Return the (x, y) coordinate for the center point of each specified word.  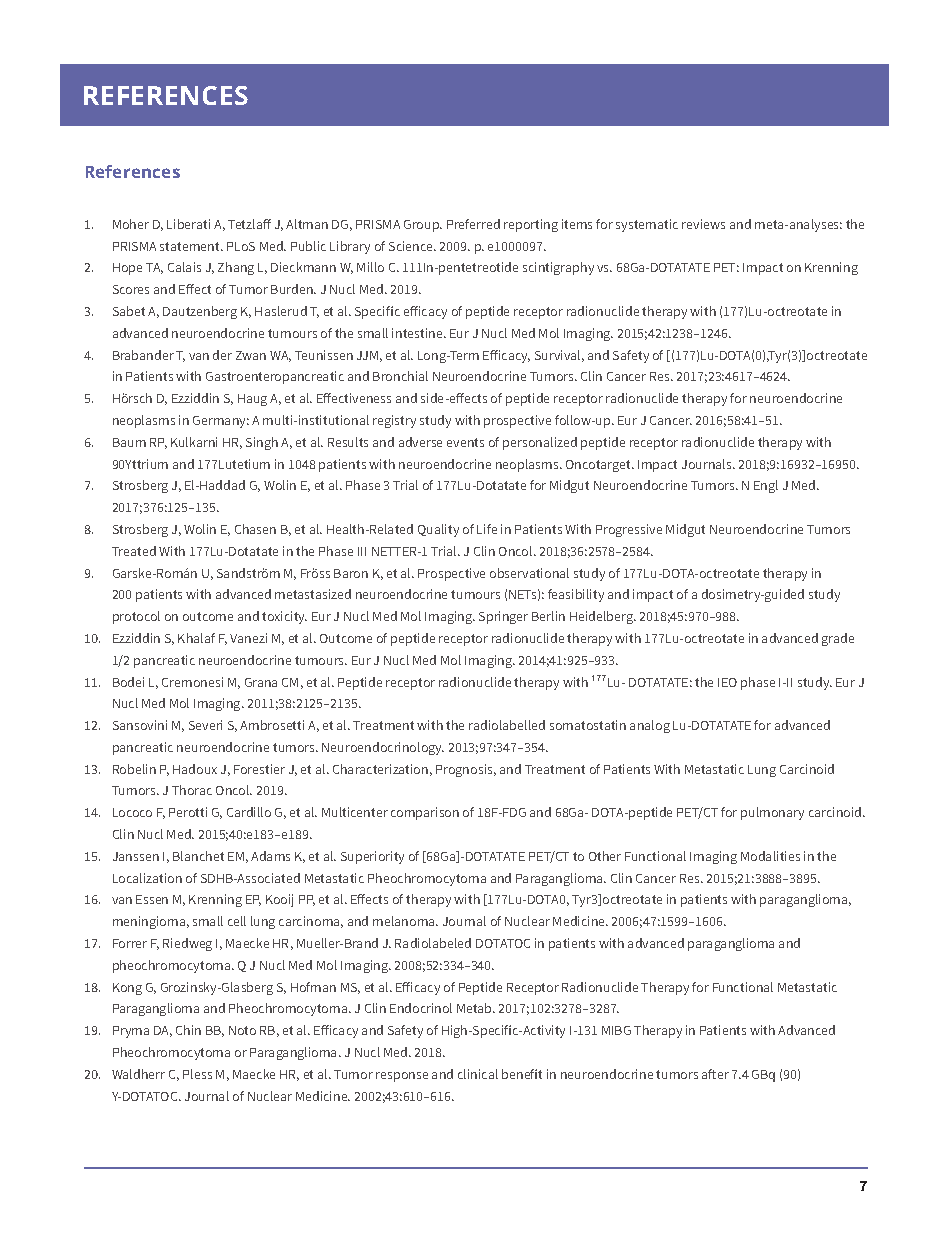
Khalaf (196, 638)
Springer (503, 617)
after (715, 1074)
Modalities (770, 856)
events (465, 442)
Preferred (473, 224)
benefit (522, 1074)
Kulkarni (194, 442)
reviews (703, 224)
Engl (766, 486)
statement (191, 246)
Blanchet (198, 856)
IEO (727, 682)
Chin (188, 1030)
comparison (425, 813)
